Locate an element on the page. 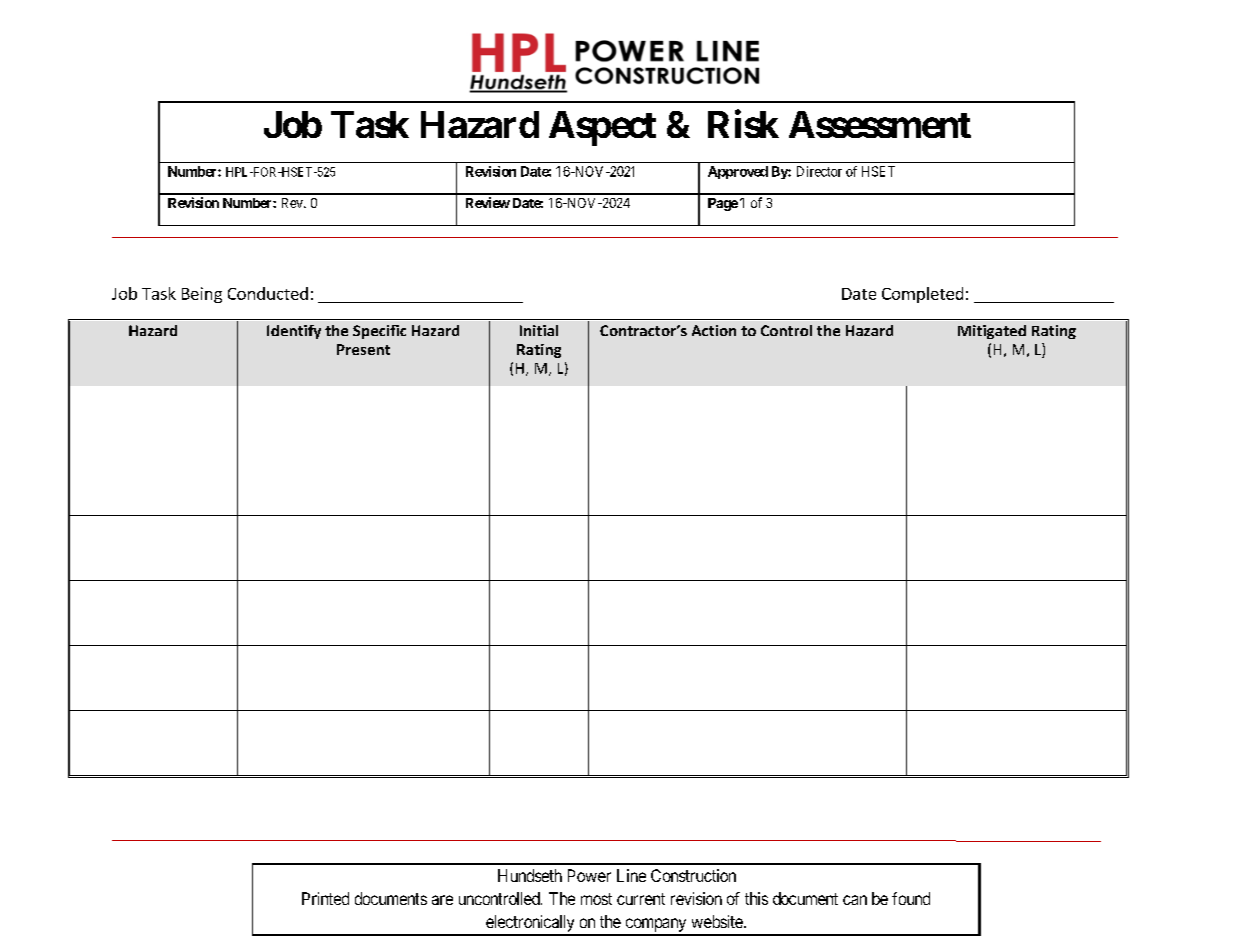  Present is located at coordinates (363, 349).
